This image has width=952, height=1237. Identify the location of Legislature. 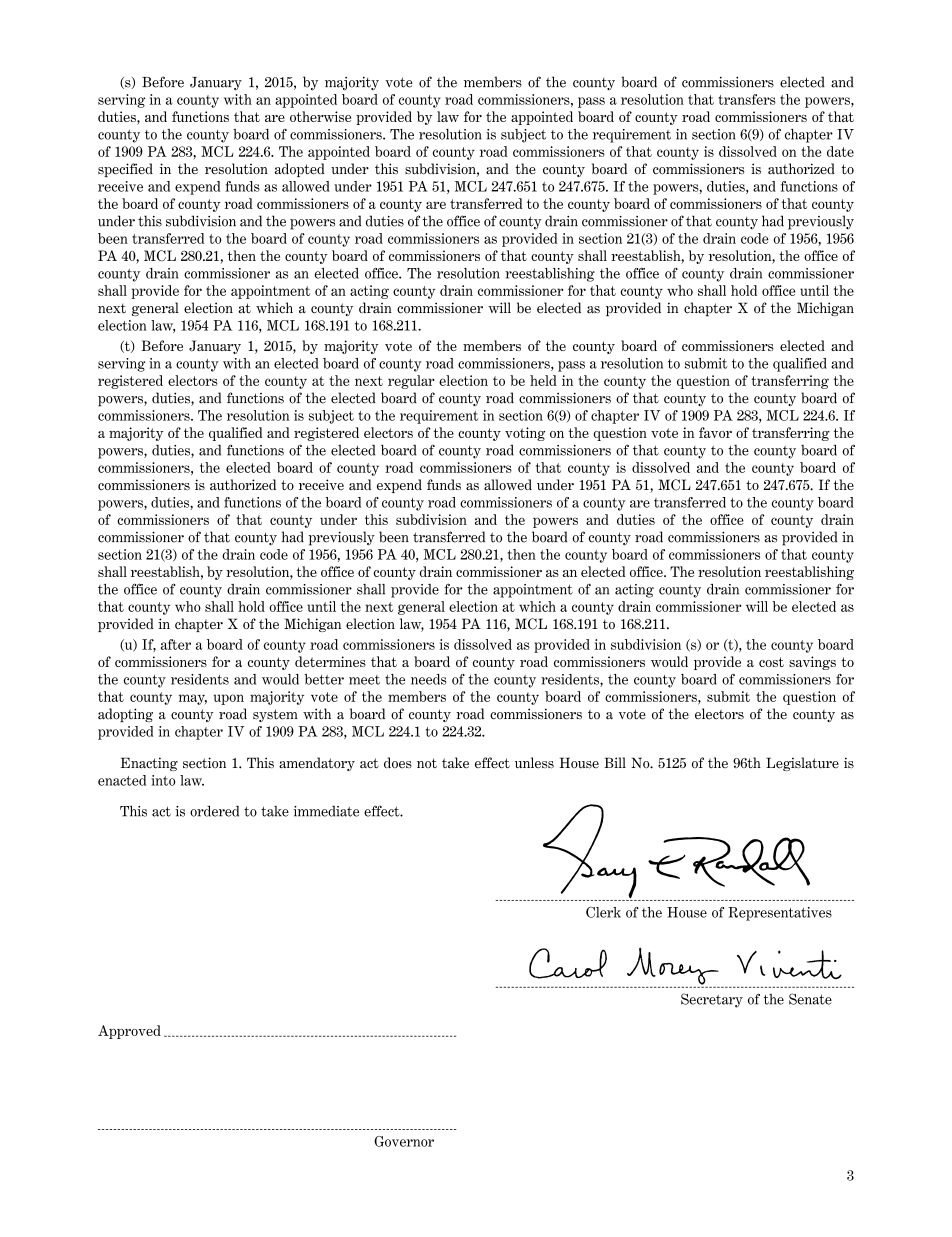
(802, 764).
